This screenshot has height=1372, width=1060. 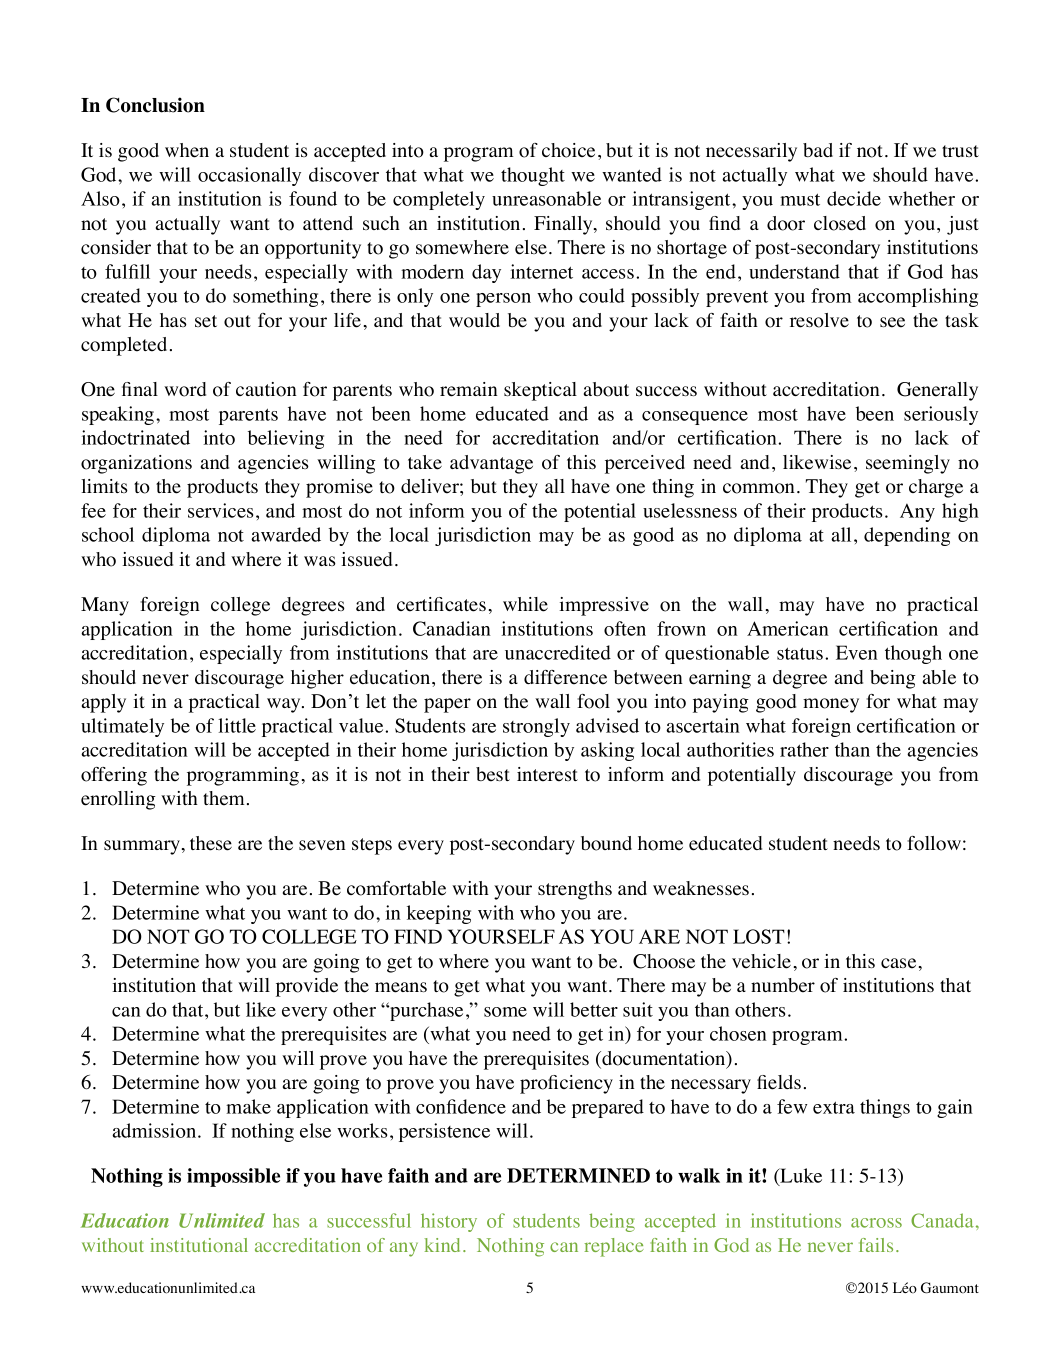 I want to click on skeptical, so click(x=540, y=391).
